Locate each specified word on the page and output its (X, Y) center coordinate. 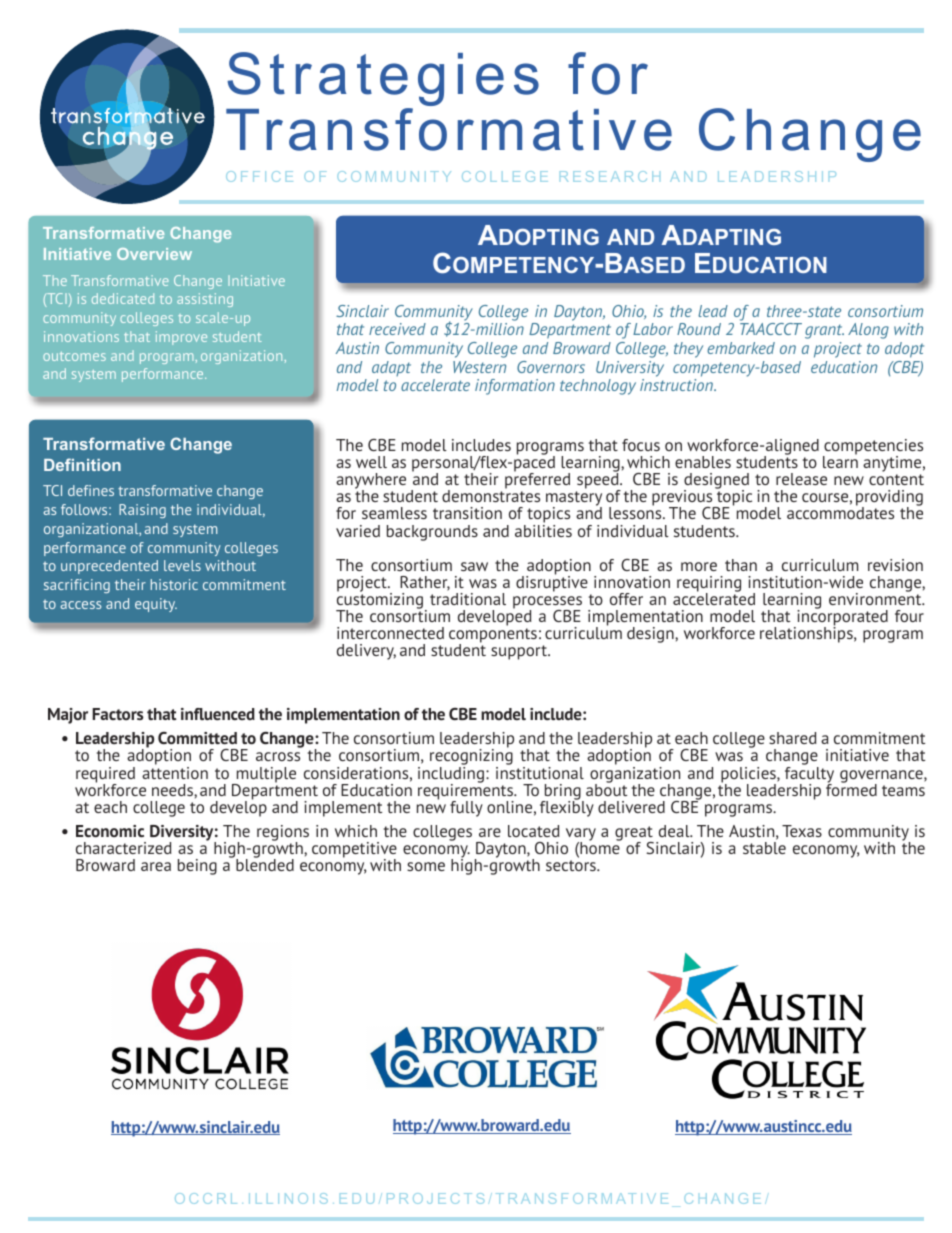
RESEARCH (610, 176)
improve (181, 338)
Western (479, 367)
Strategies (383, 80)
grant (824, 331)
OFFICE (259, 176)
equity (156, 605)
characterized (124, 848)
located (534, 831)
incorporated (841, 618)
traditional (468, 599)
